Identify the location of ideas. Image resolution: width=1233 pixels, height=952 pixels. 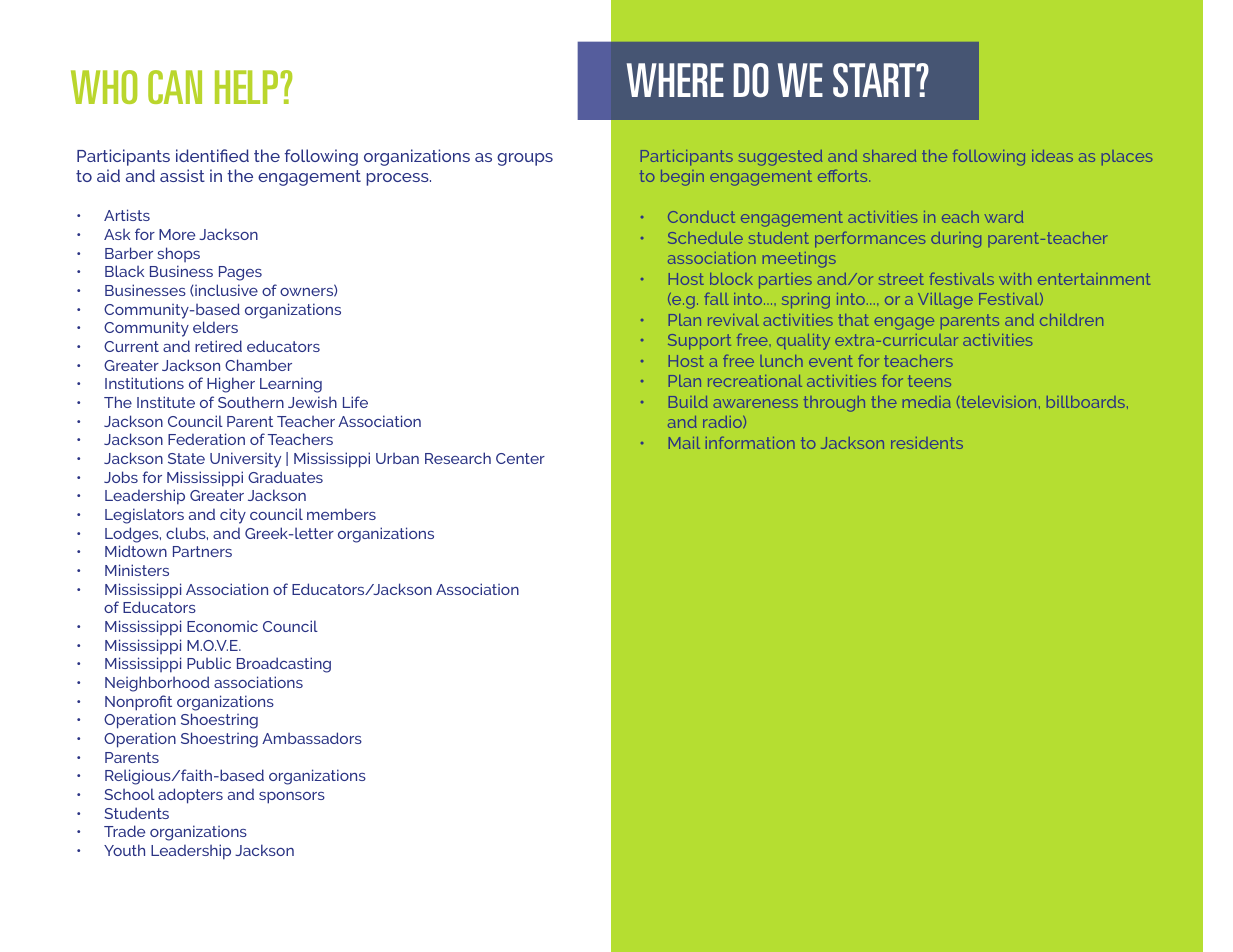
(1052, 156).
